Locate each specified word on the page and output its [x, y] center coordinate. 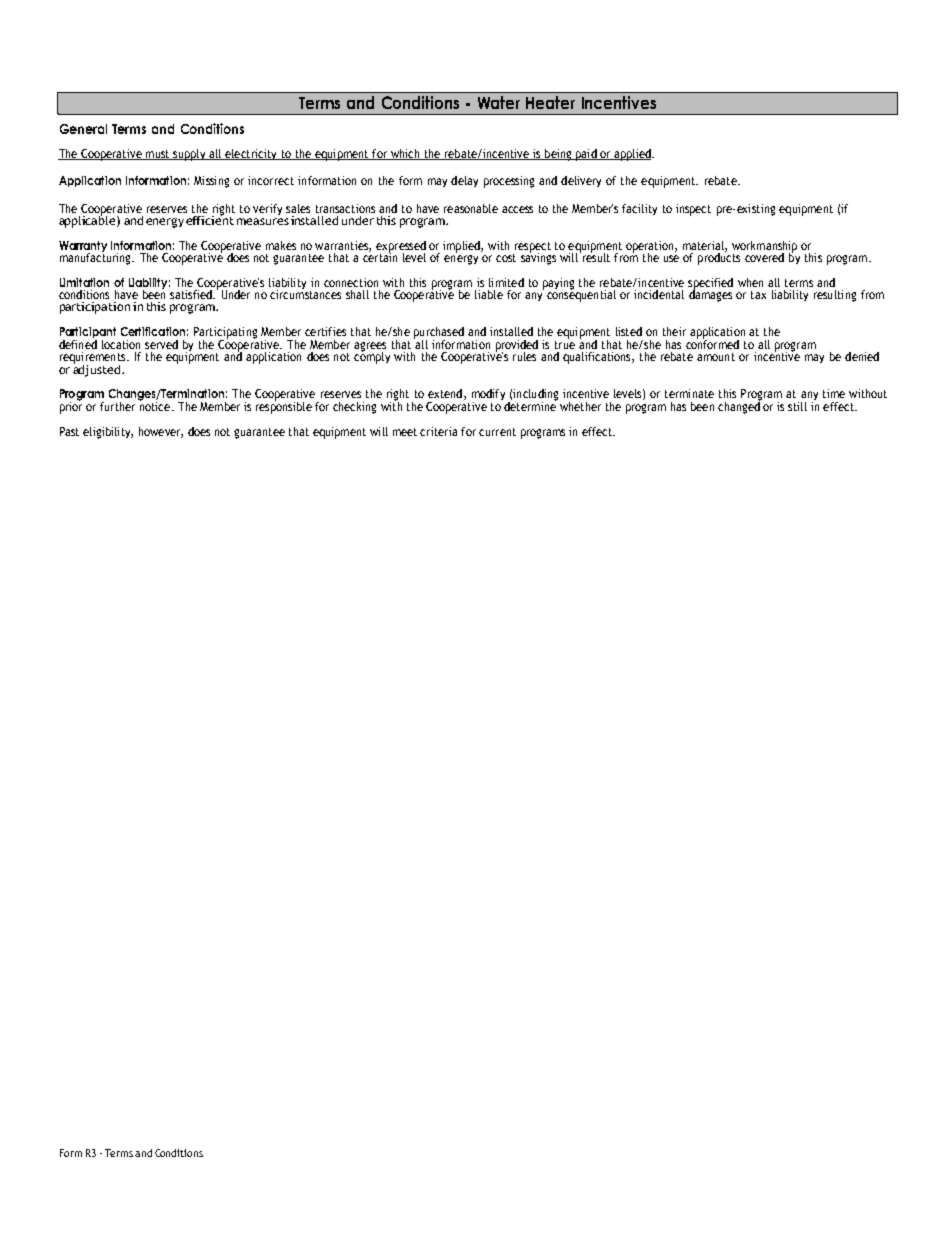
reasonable [471, 208]
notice [155, 405]
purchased [439, 334]
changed [740, 406]
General [83, 129]
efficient [210, 219]
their [674, 331]
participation [95, 308]
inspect [693, 210]
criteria [438, 431]
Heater [550, 102]
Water [499, 102]
